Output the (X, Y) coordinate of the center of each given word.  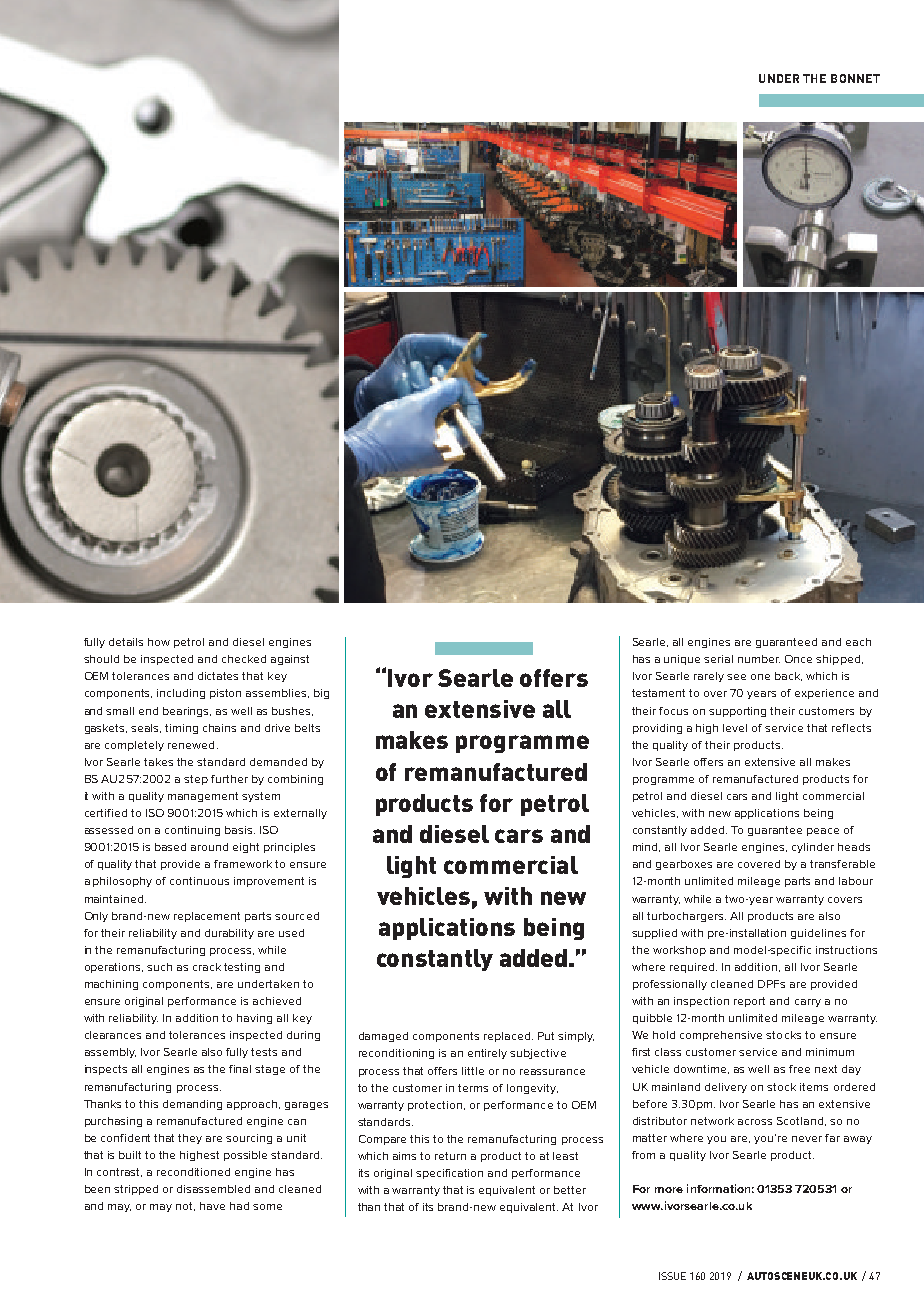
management (203, 797)
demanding (192, 1105)
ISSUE (672, 1276)
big (321, 694)
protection (436, 1106)
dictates (218, 676)
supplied (654, 934)
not (185, 1206)
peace (823, 832)
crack (207, 967)
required (693, 968)
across (755, 1122)
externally (300, 814)
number (759, 659)
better (570, 1190)
